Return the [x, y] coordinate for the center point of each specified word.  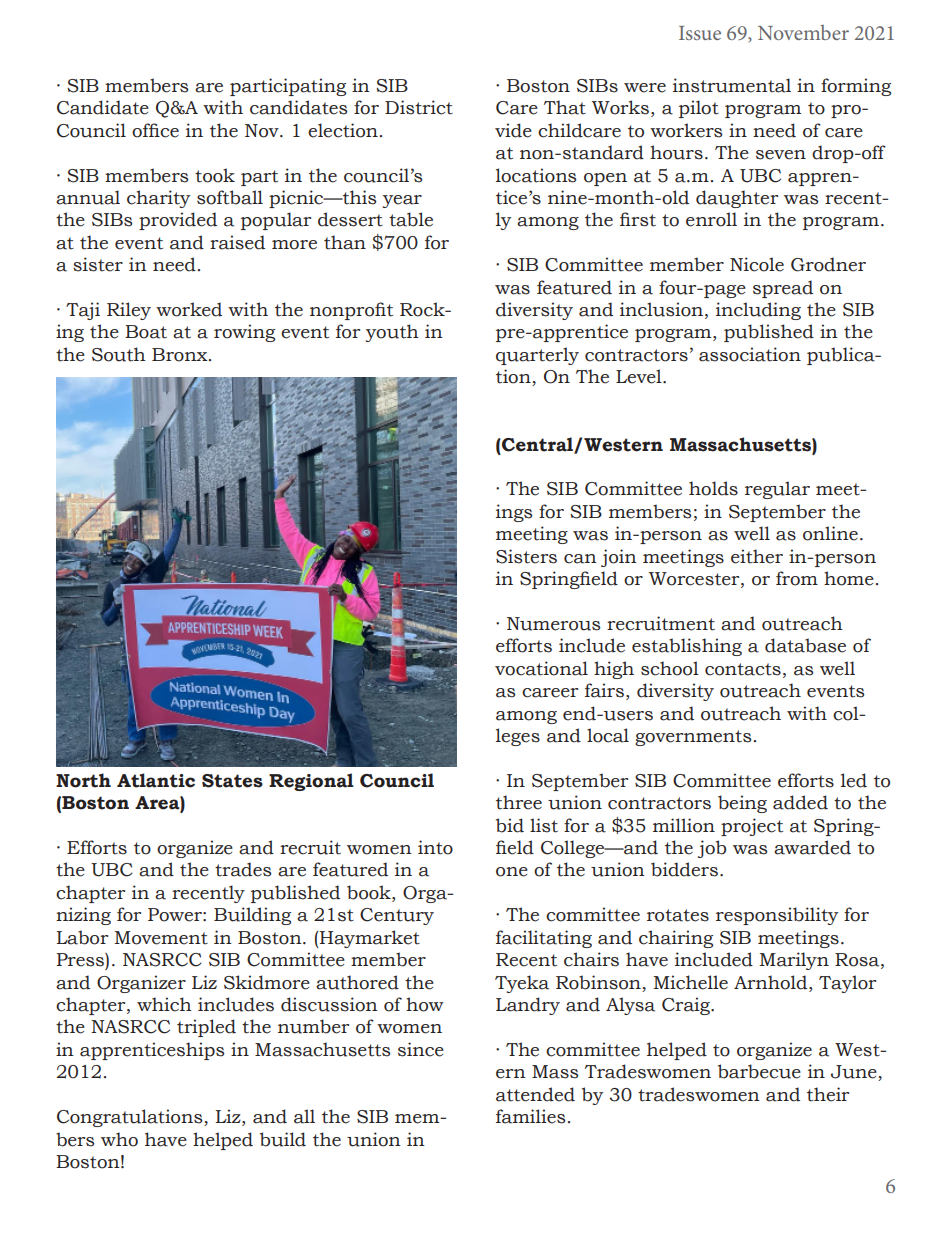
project [752, 827]
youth [392, 333]
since [421, 1049]
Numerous [553, 624]
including [758, 311]
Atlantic [156, 780]
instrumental [732, 85]
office [155, 130]
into [435, 847]
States [232, 781]
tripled [206, 1028]
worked [189, 309]
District [419, 107]
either [757, 556]
